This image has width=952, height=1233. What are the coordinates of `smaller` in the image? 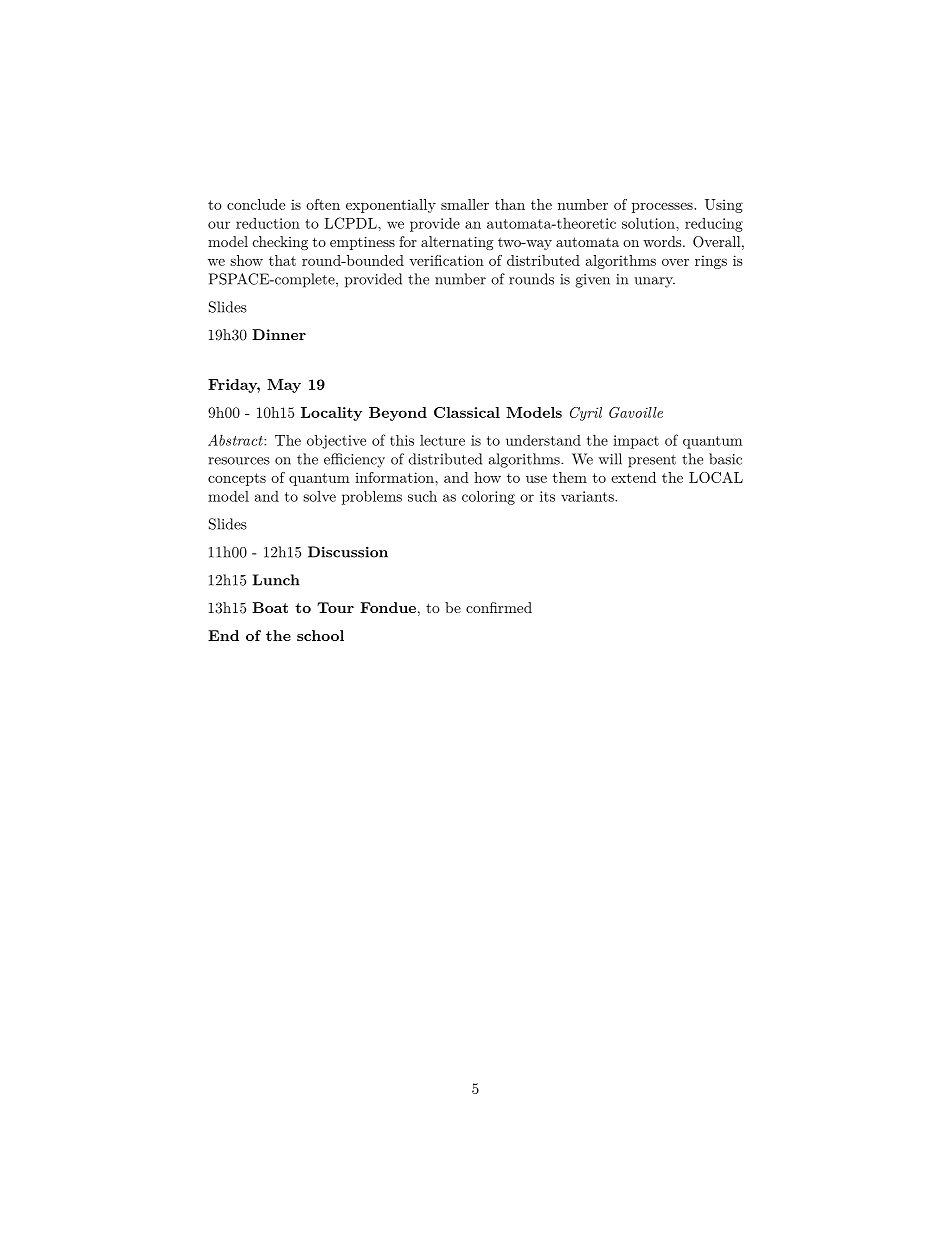 It's located at (465, 204).
